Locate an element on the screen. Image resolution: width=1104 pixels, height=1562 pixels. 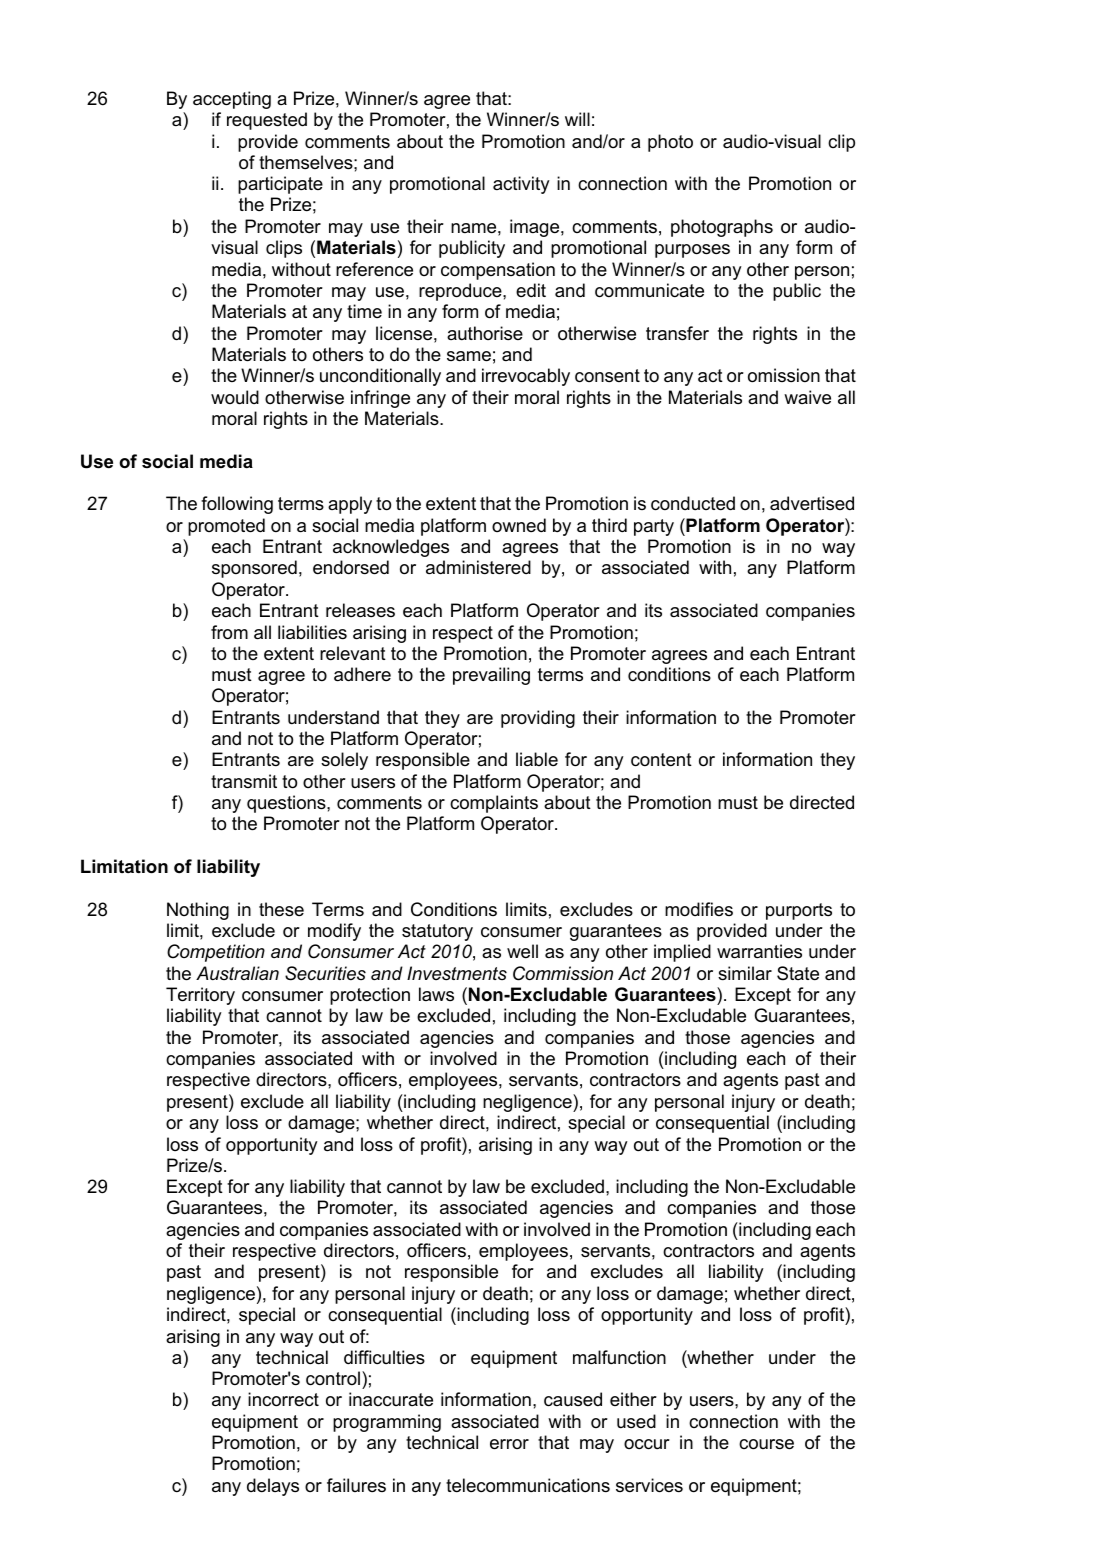
requested is located at coordinates (267, 121).
